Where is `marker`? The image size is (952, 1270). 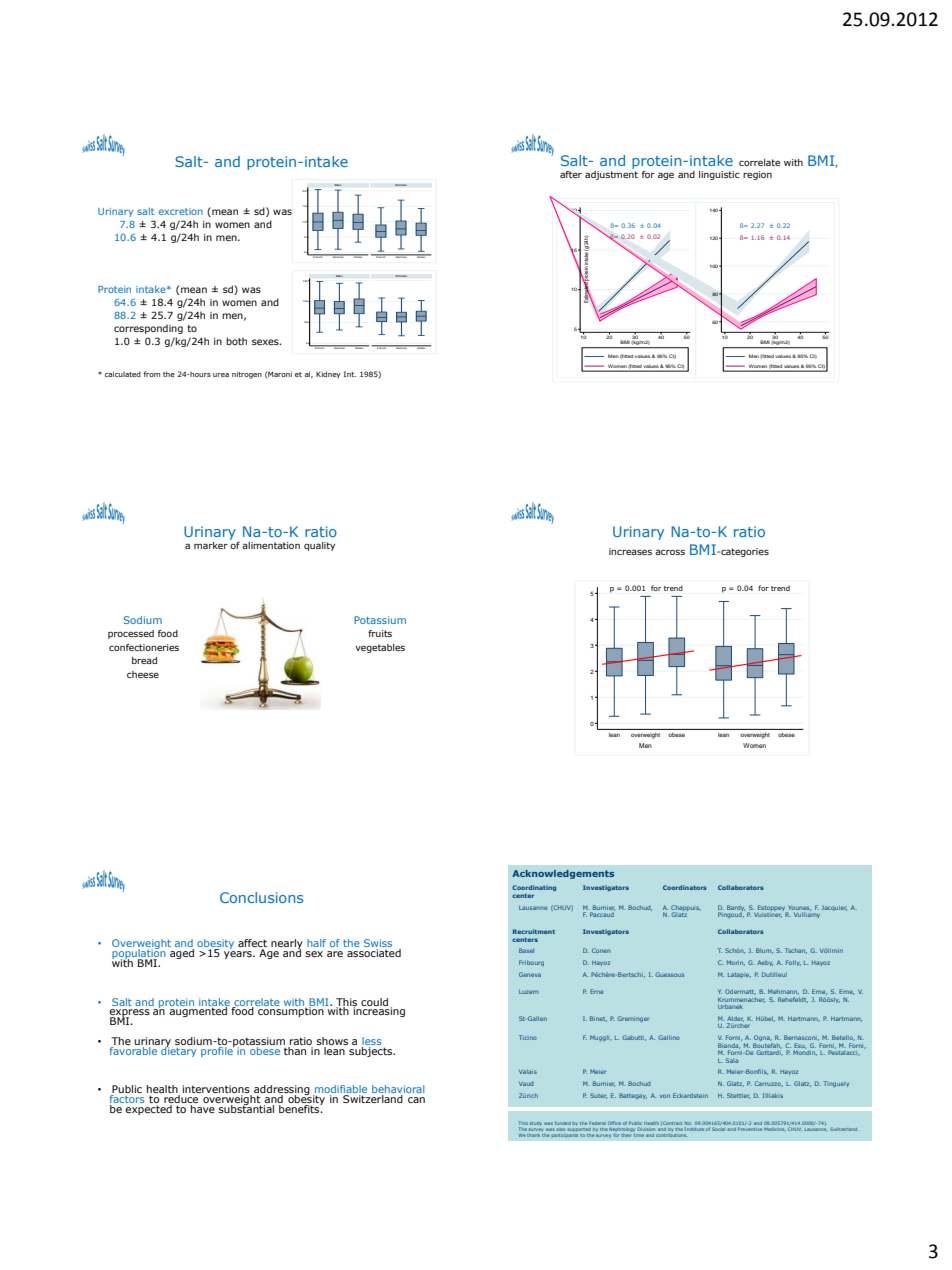 marker is located at coordinates (211, 545).
